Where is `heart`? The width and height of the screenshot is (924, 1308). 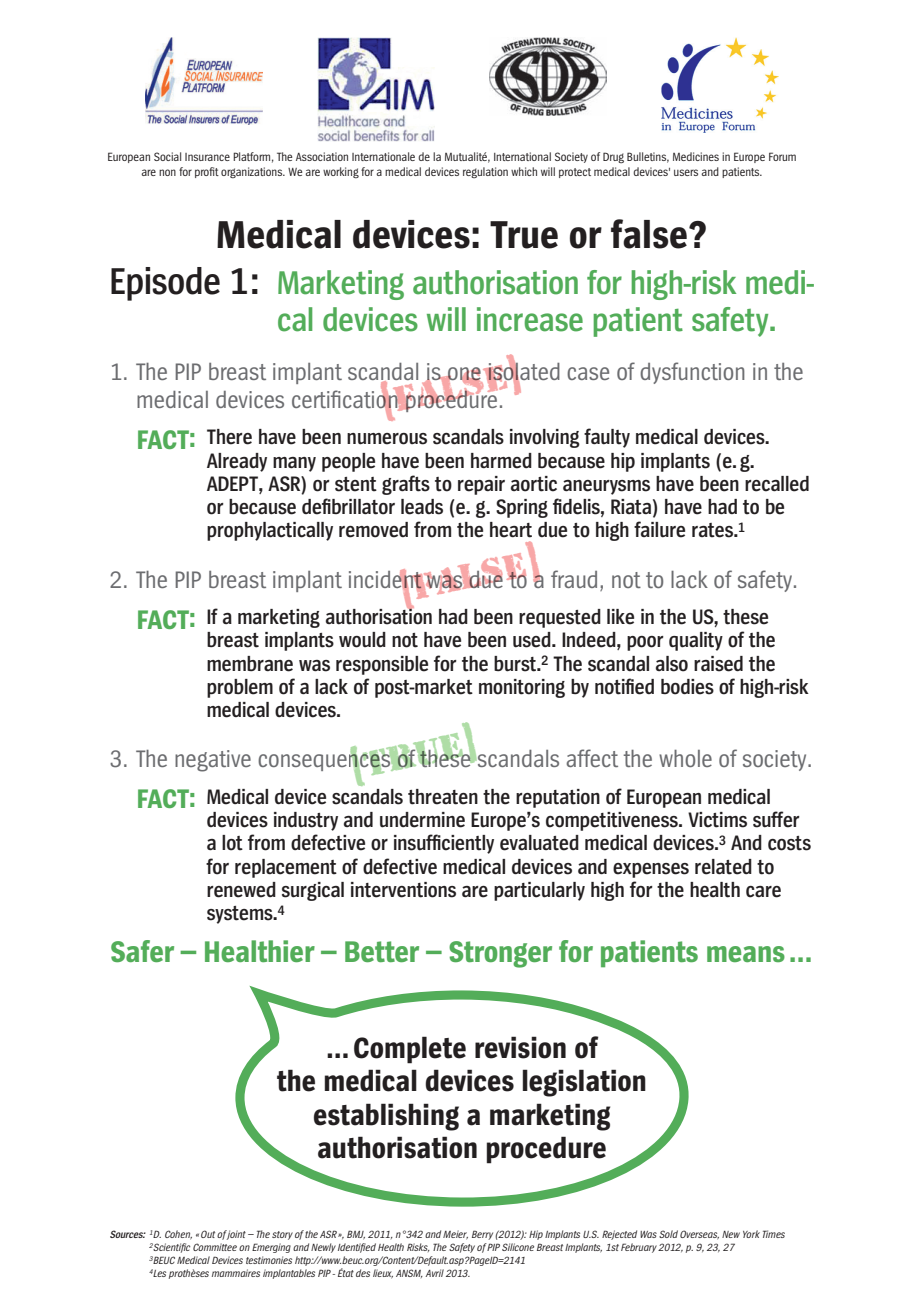 heart is located at coordinates (511, 530).
